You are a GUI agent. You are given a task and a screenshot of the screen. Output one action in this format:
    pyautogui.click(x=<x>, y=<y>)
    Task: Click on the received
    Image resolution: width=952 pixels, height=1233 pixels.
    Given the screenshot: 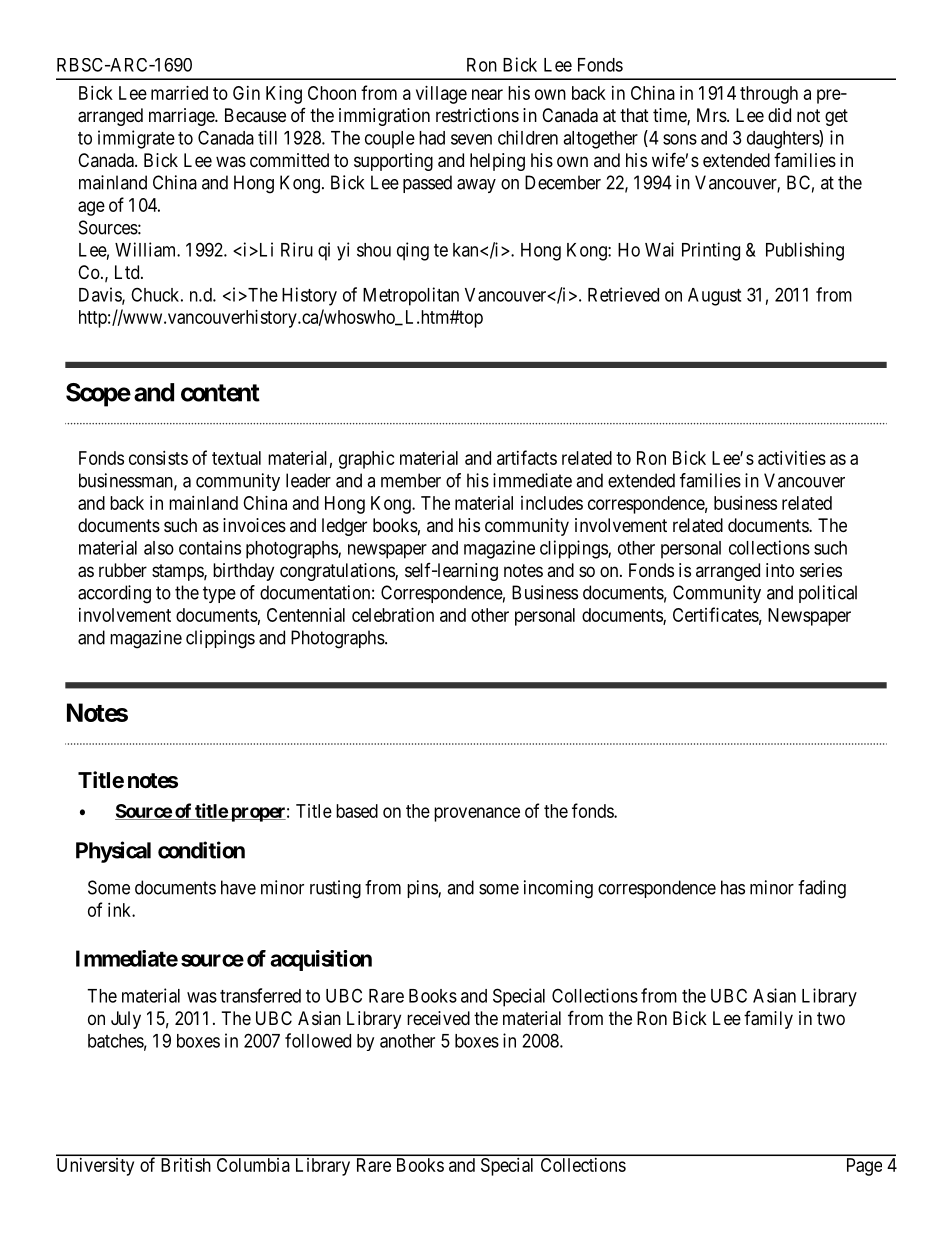 What is the action you would take?
    pyautogui.click(x=438, y=1018)
